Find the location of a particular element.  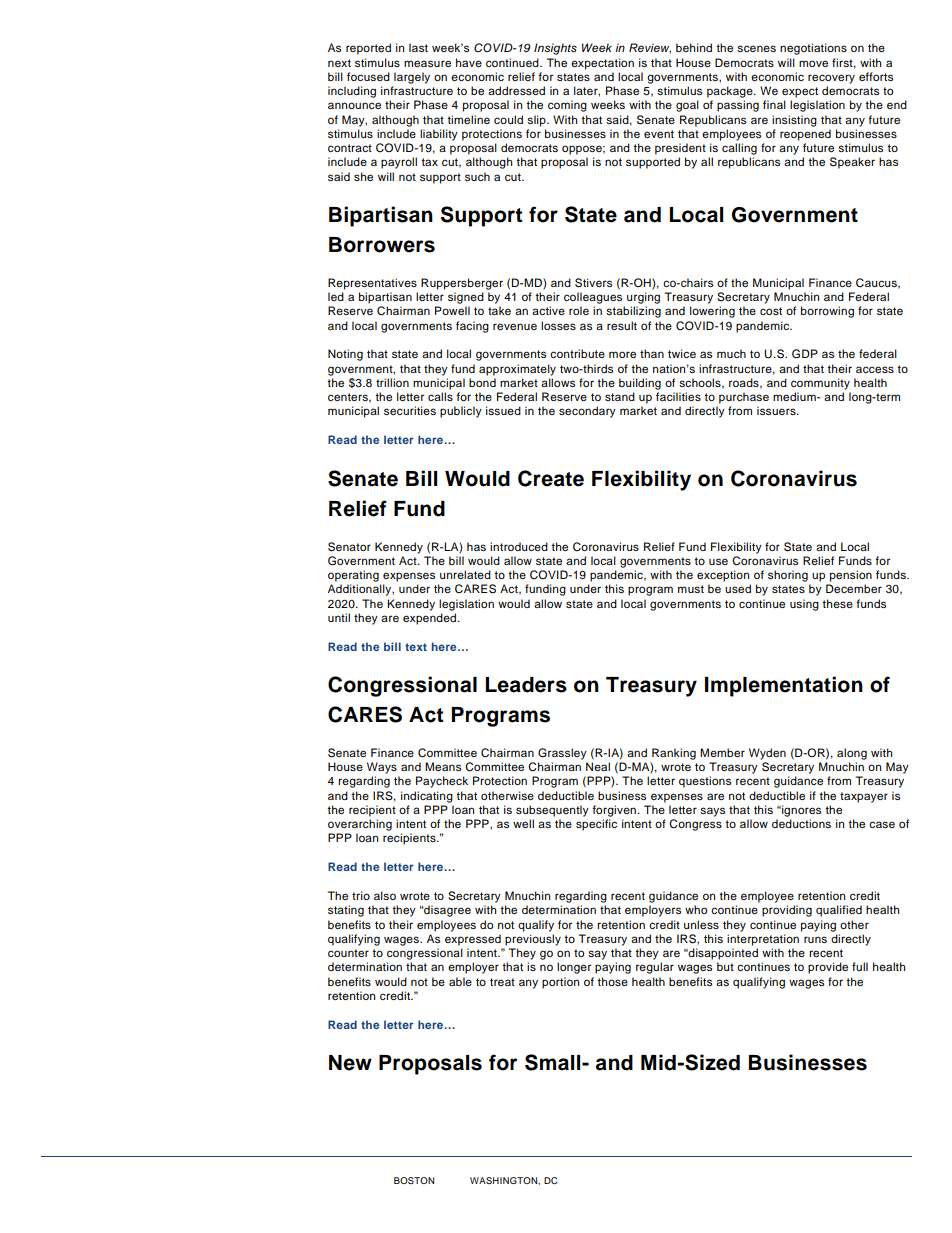

largely is located at coordinates (412, 78).
